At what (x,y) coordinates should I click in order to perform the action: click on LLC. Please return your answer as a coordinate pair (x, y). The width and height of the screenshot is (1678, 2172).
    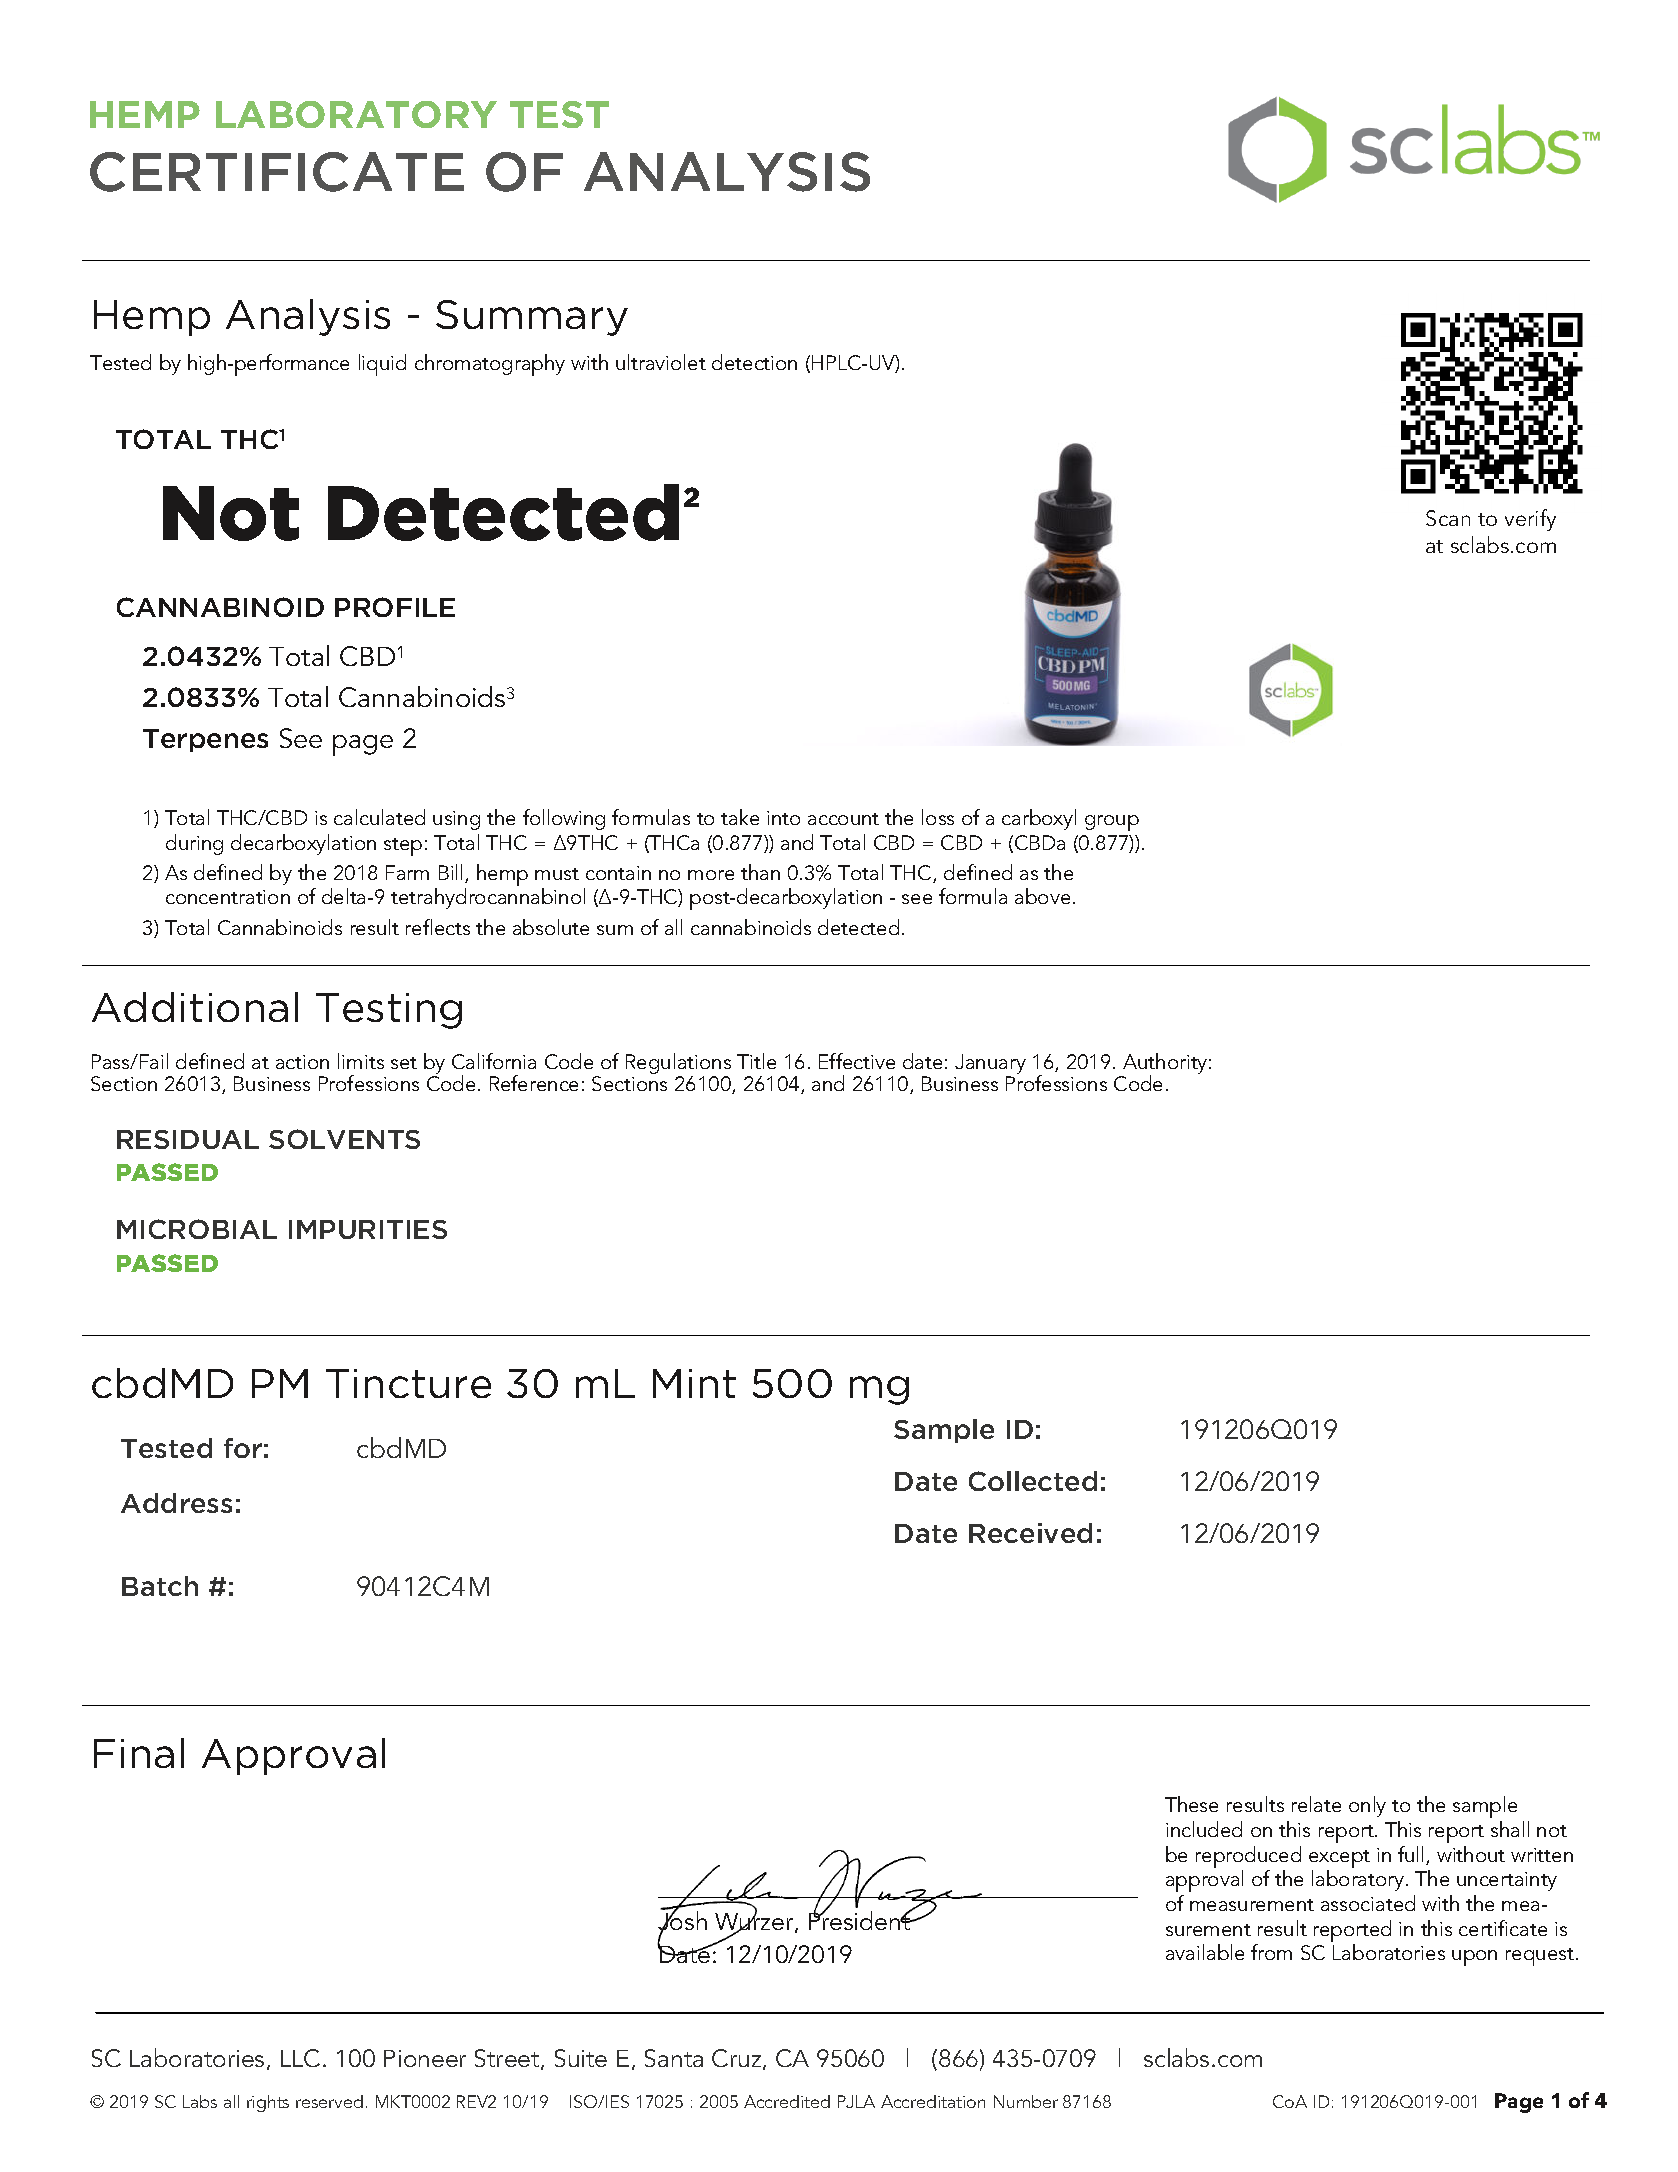
    Looking at the image, I should click on (300, 2058).
